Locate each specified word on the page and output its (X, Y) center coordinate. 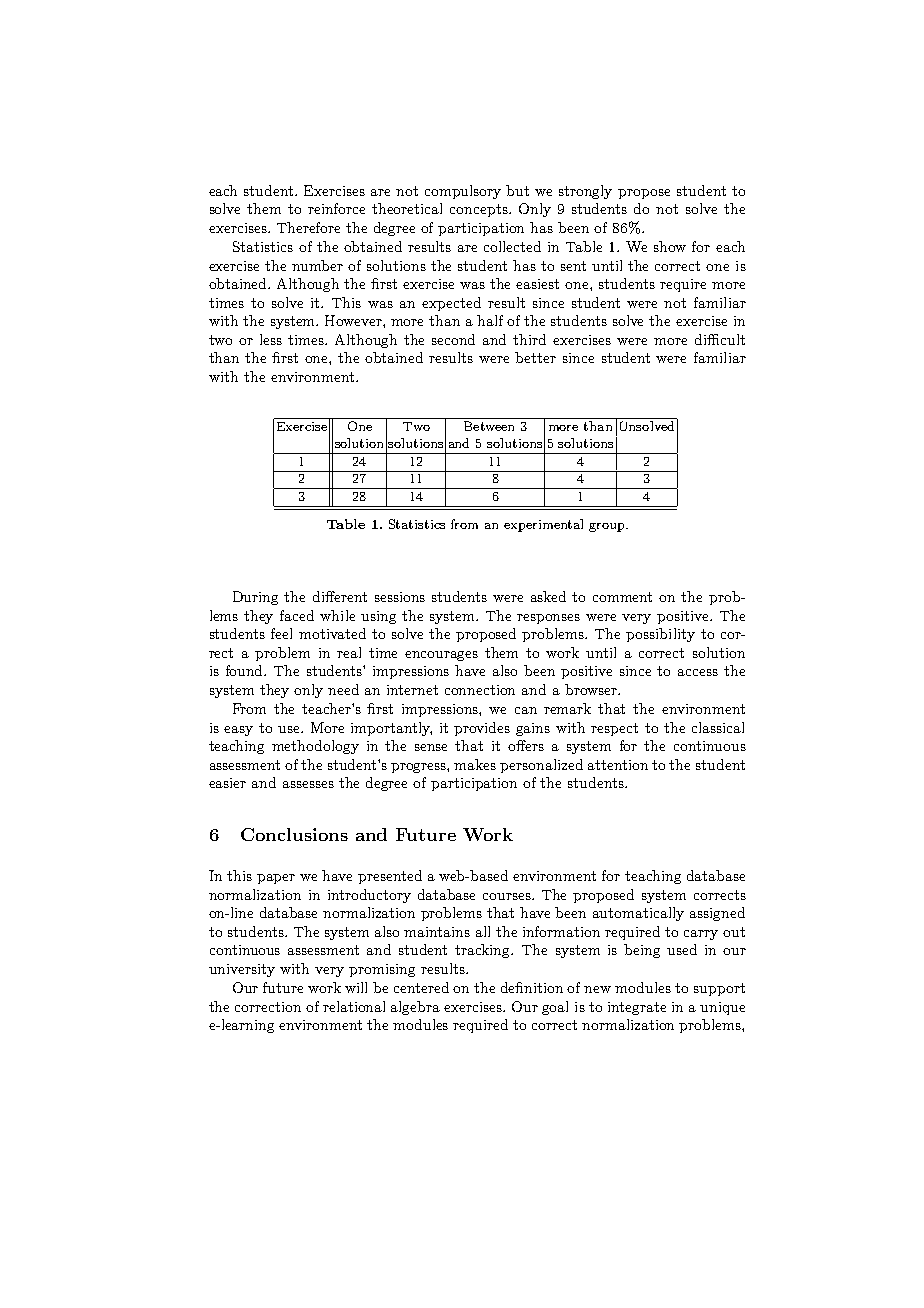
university (242, 970)
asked (548, 596)
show (670, 246)
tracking (484, 951)
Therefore (308, 227)
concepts (480, 210)
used (682, 949)
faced (297, 615)
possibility (660, 635)
